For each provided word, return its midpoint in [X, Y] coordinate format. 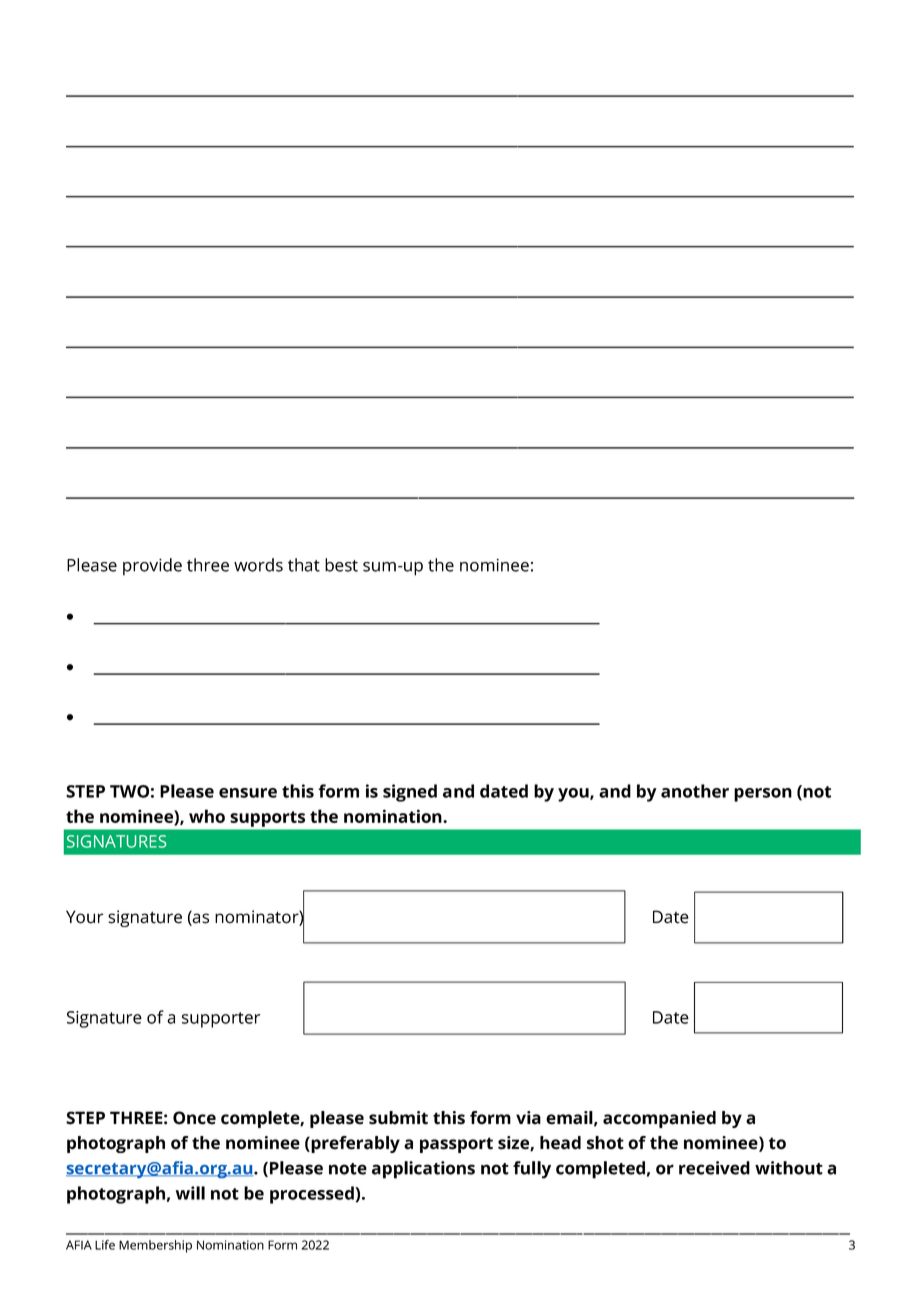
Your [84, 917]
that [304, 565]
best [341, 565]
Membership [155, 1246]
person [763, 795]
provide [152, 567]
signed [410, 793]
